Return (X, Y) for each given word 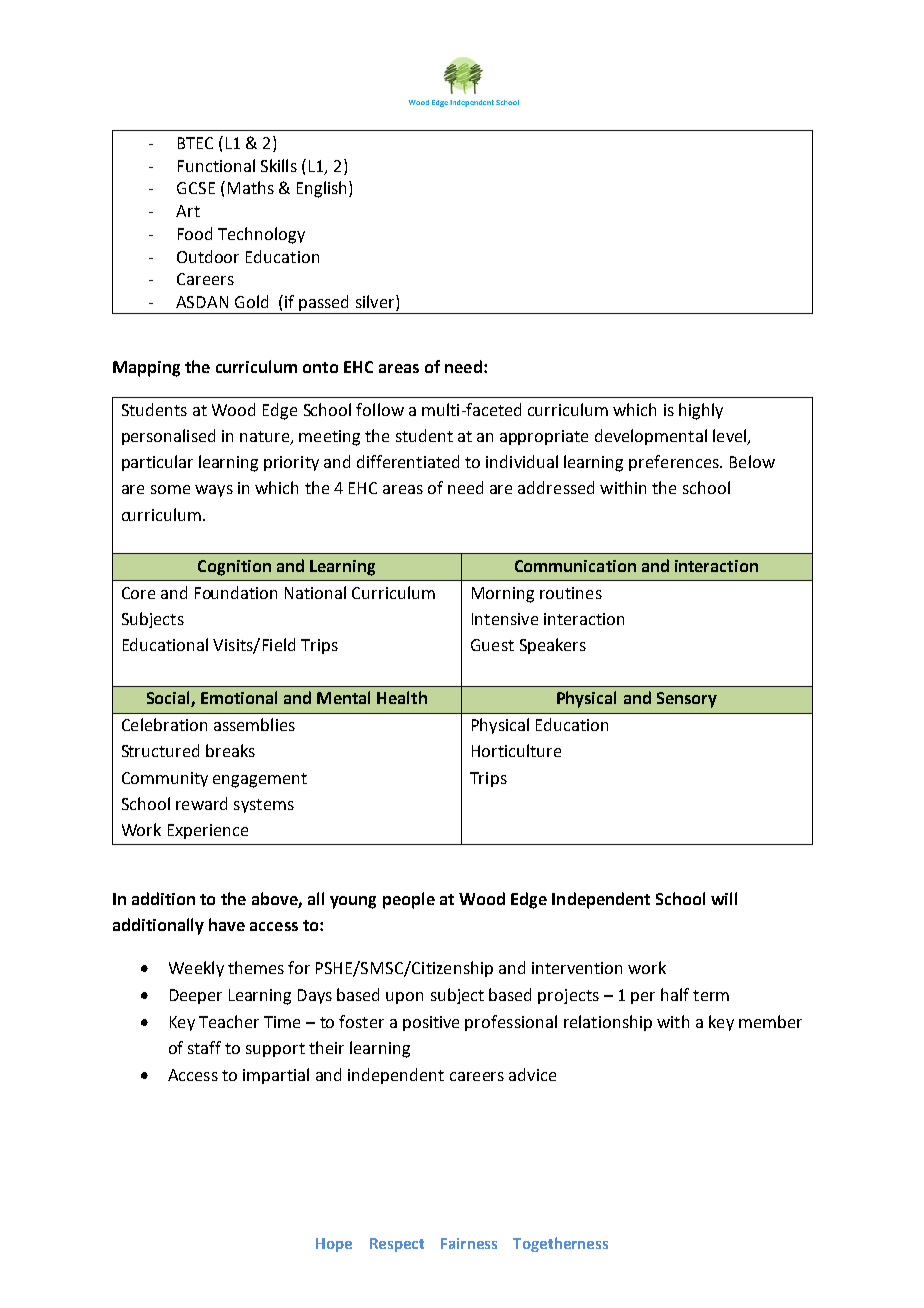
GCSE (196, 188)
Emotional (239, 697)
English (321, 189)
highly (701, 411)
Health (402, 697)
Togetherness (560, 1244)
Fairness (469, 1243)
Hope (334, 1245)
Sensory (687, 700)
